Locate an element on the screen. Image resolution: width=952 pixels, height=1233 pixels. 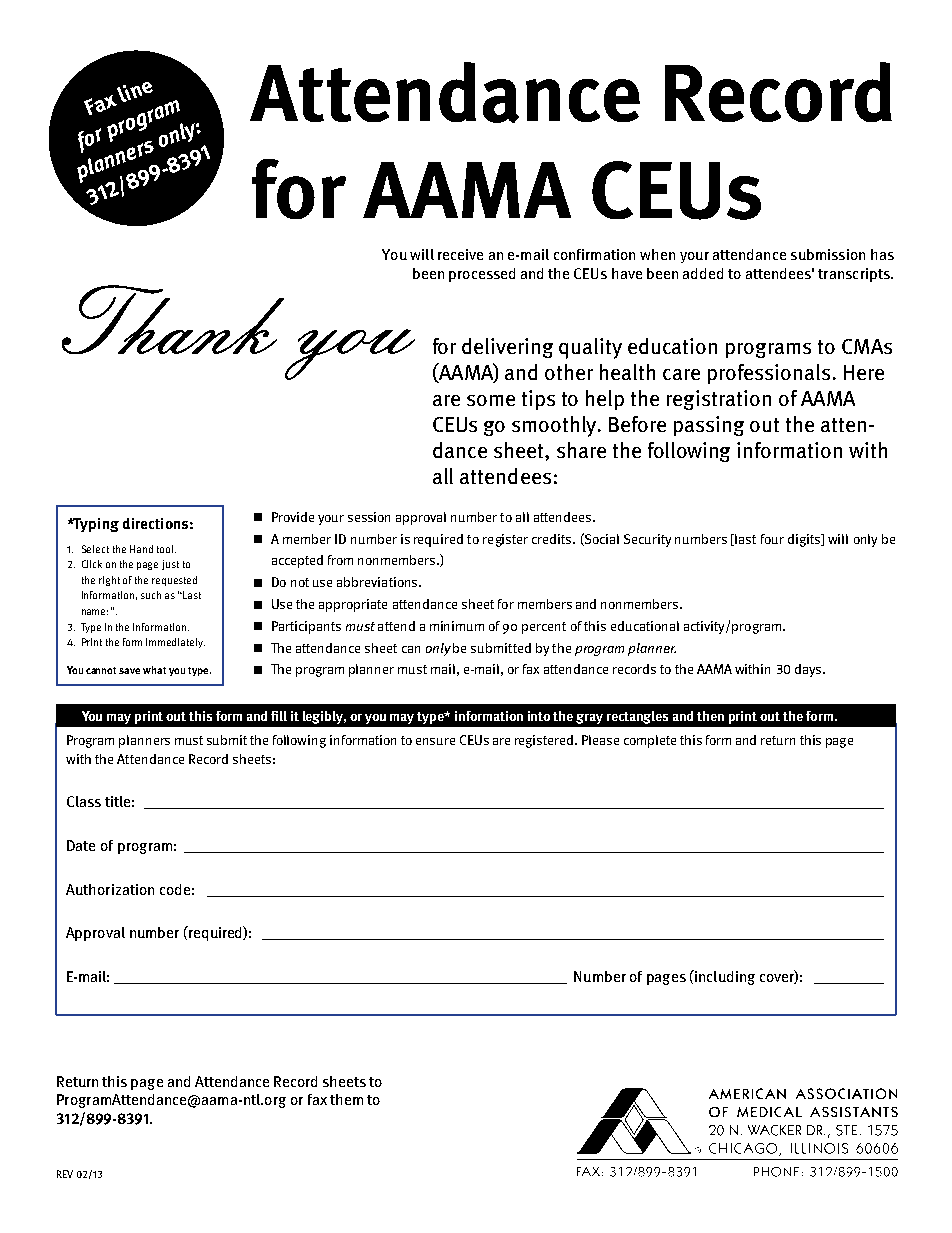
Authorization is located at coordinates (110, 889).
